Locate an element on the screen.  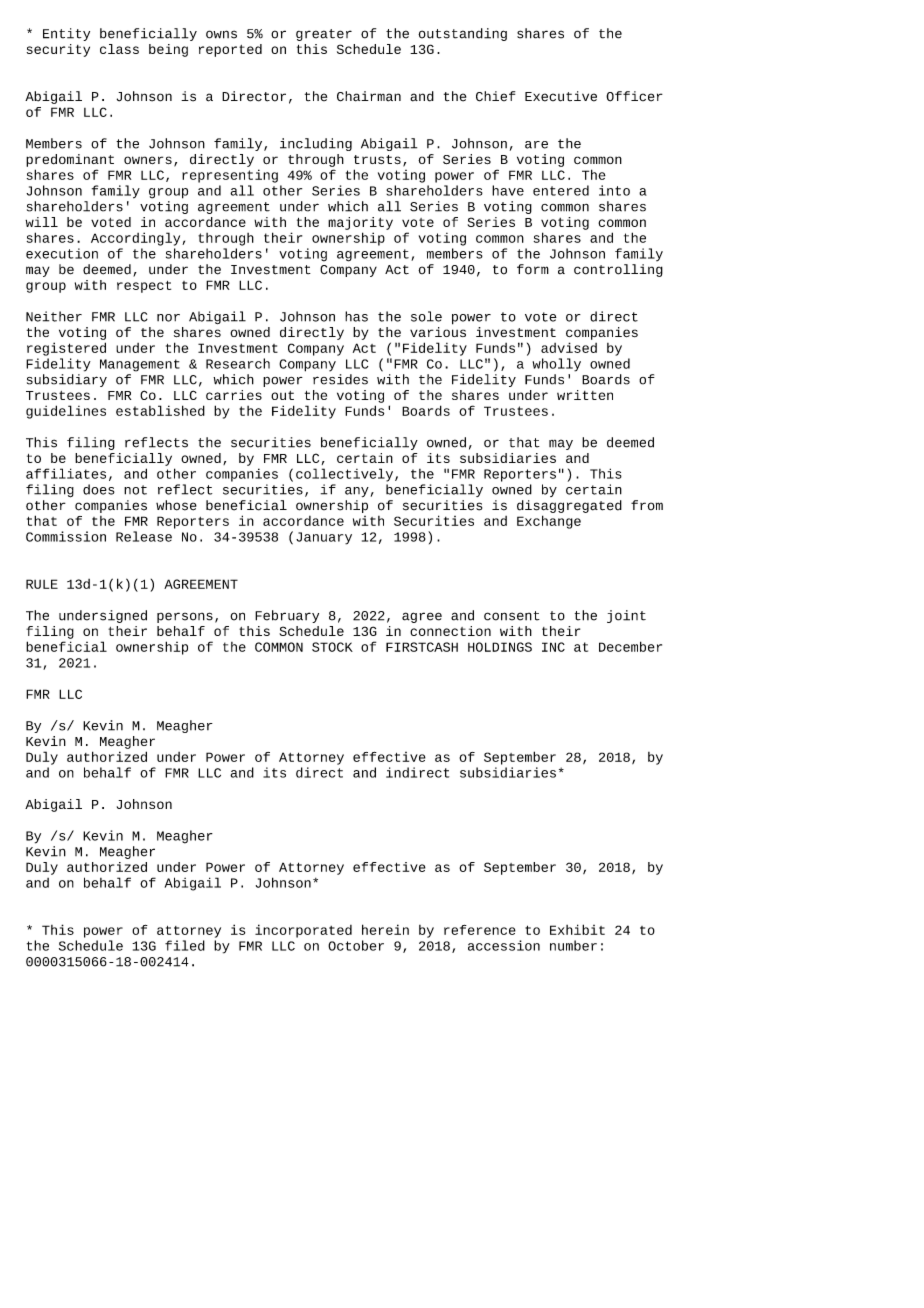
form is located at coordinates (533, 269).
